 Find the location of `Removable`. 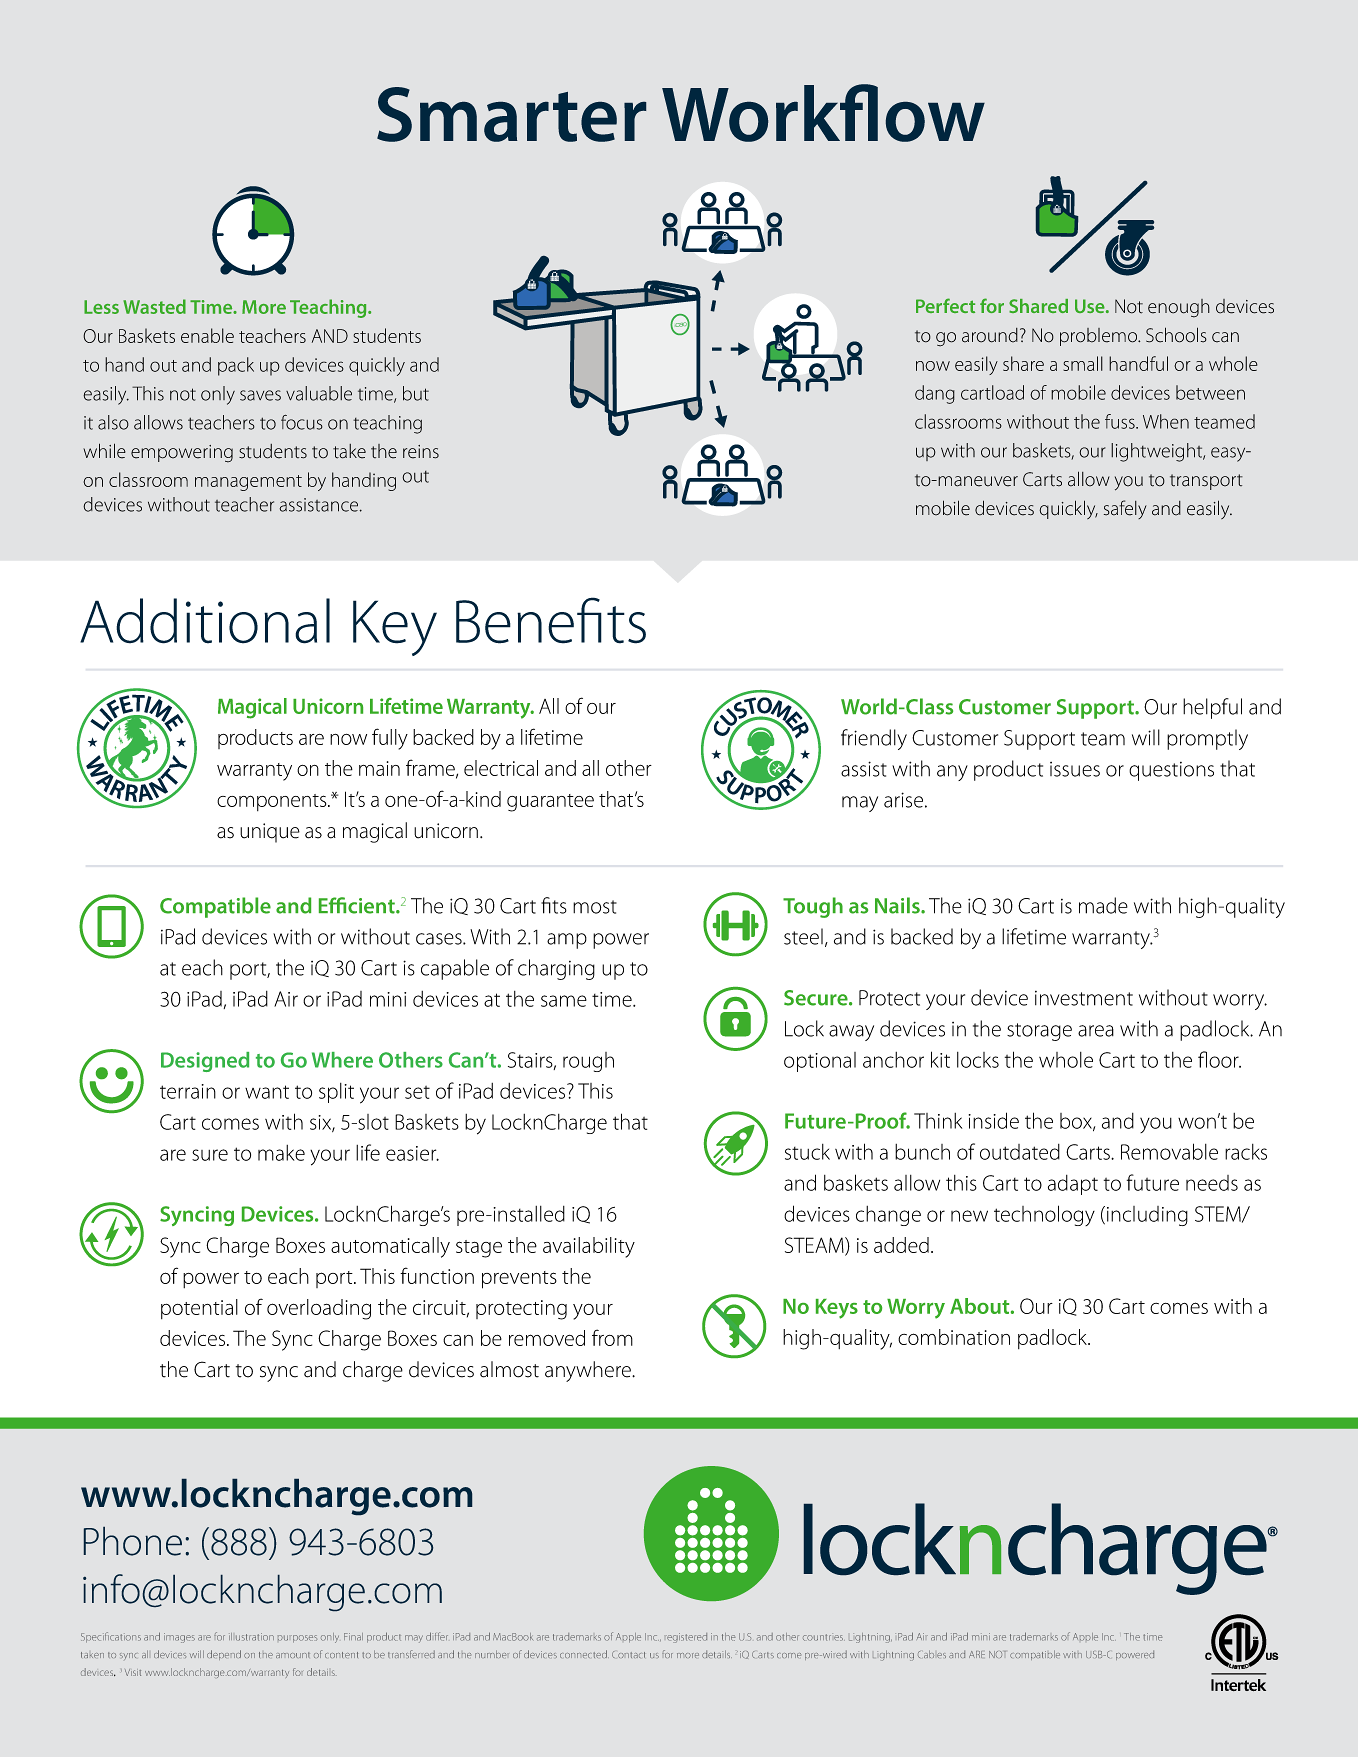

Removable is located at coordinates (1169, 1151).
